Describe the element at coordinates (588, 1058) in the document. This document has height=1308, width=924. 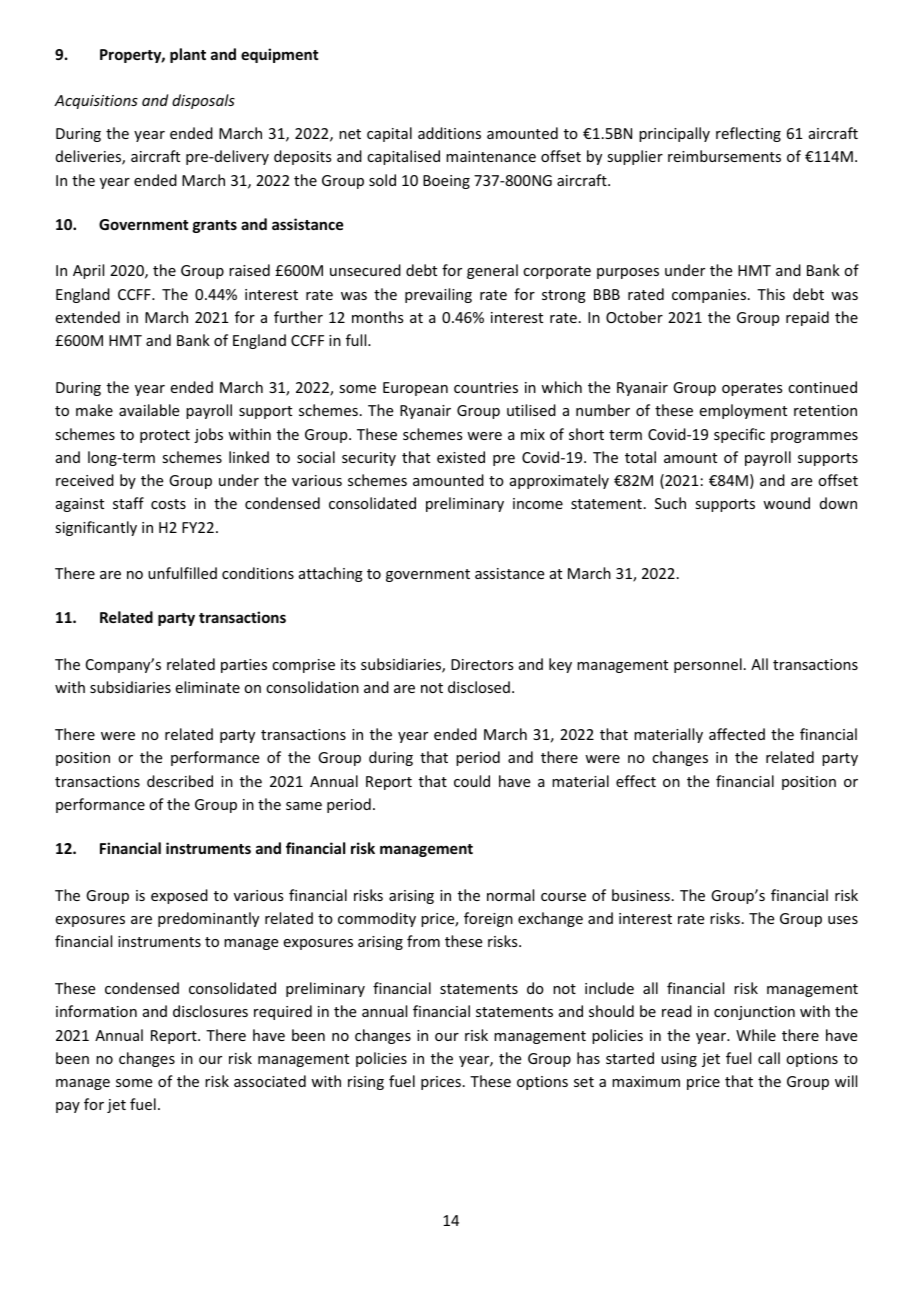
I see `has` at that location.
